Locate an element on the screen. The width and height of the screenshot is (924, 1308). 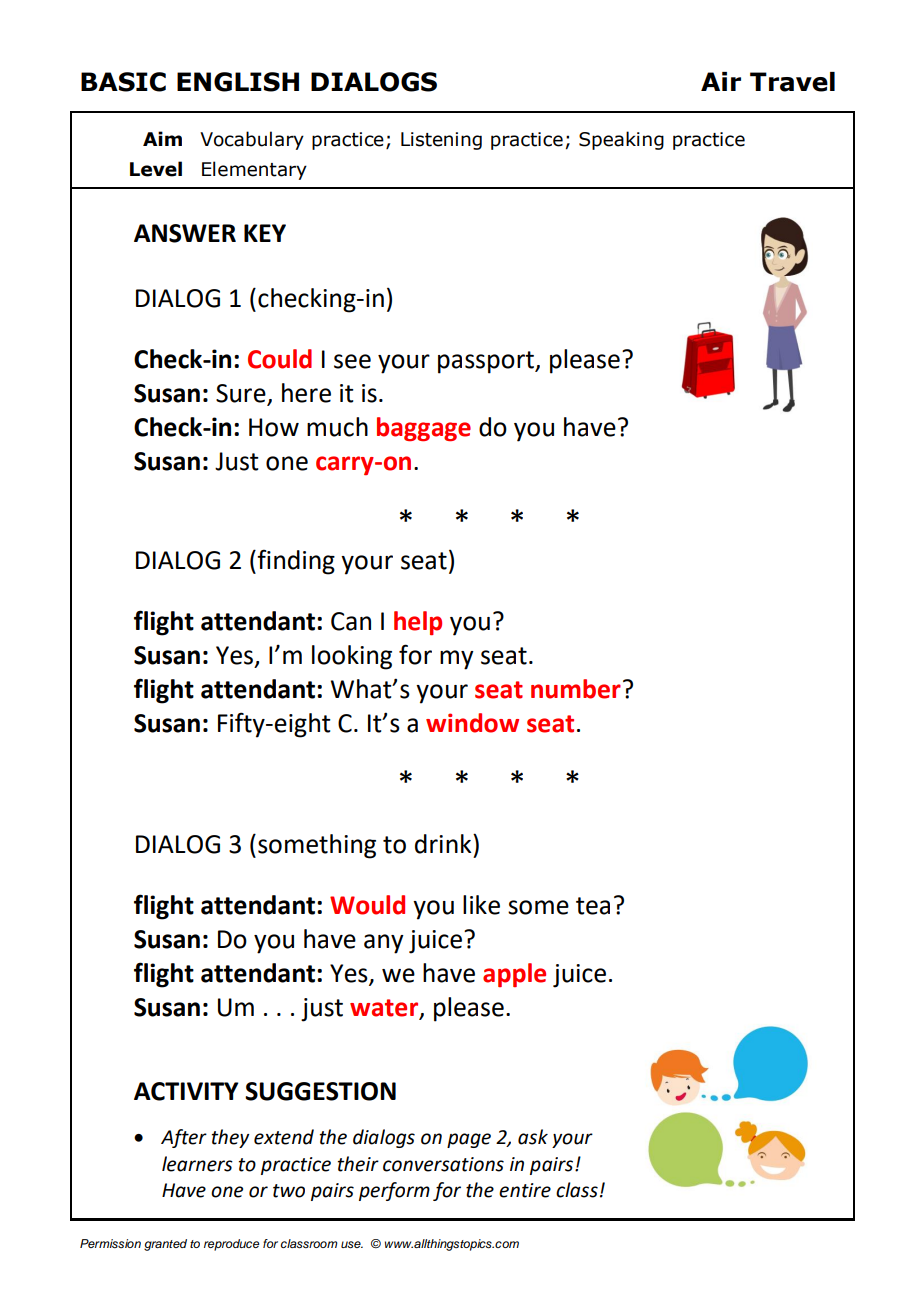
Would is located at coordinates (367, 905).
